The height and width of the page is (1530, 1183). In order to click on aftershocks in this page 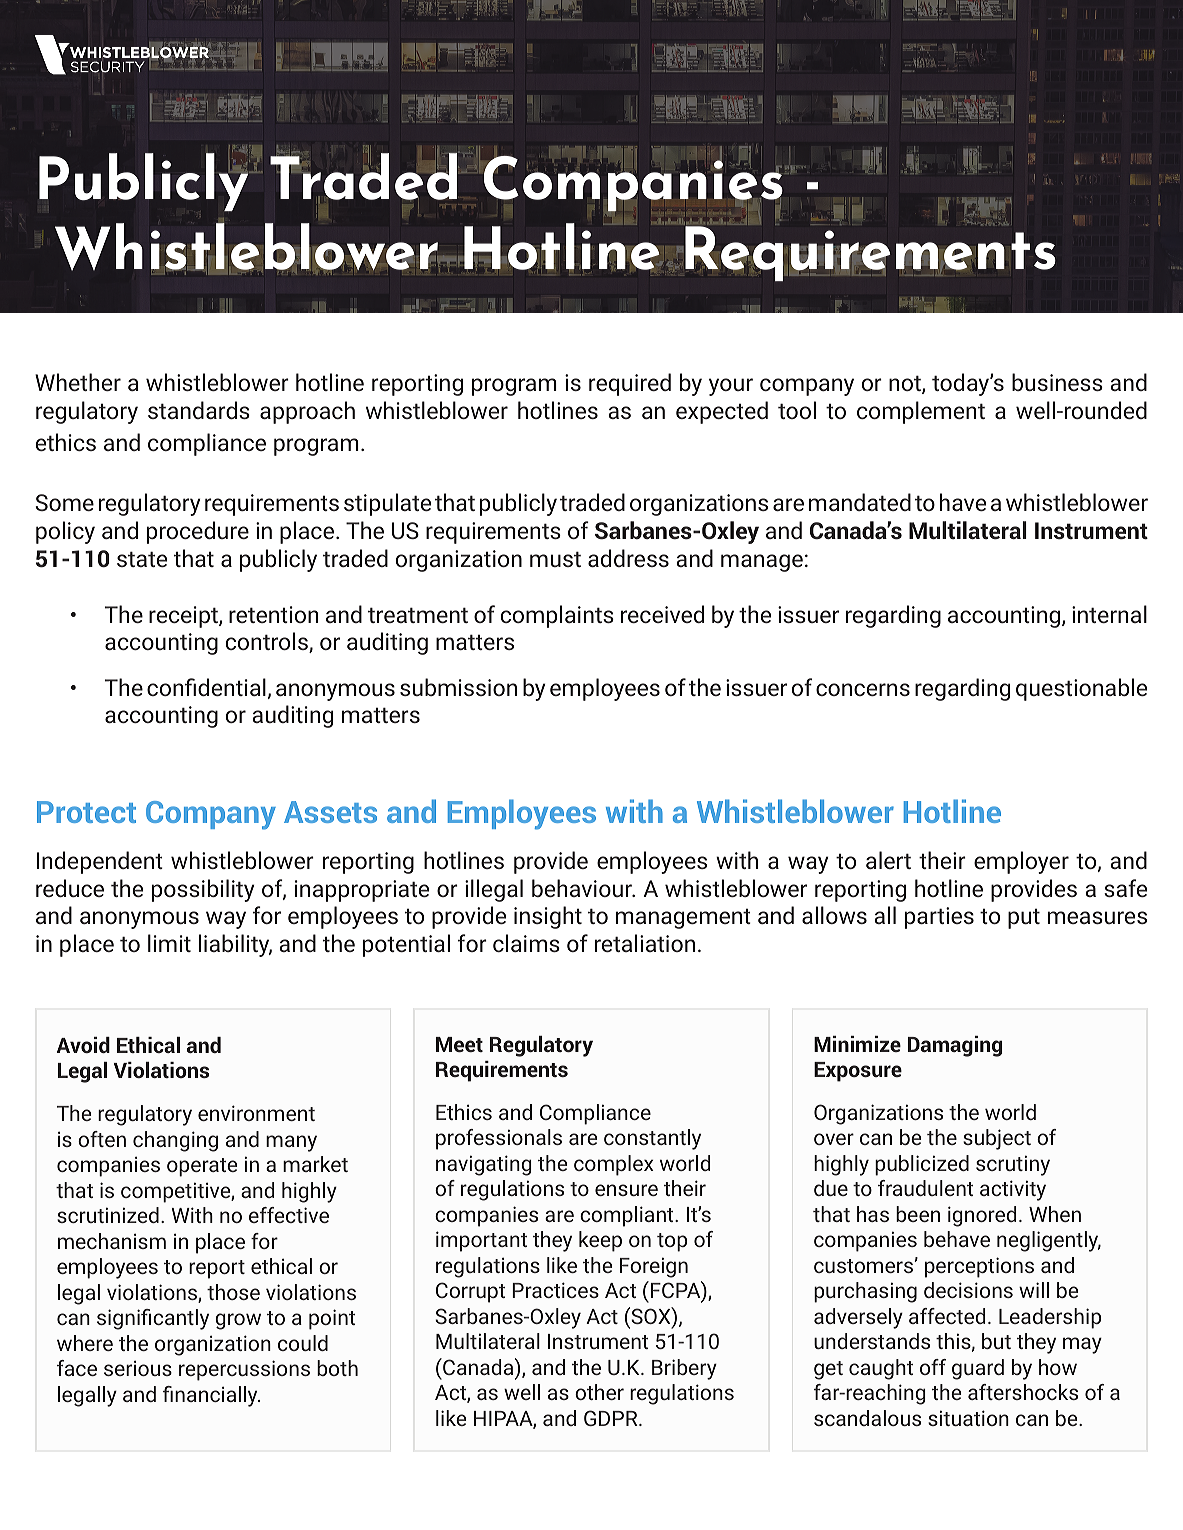, I will do `click(1023, 1392)`.
